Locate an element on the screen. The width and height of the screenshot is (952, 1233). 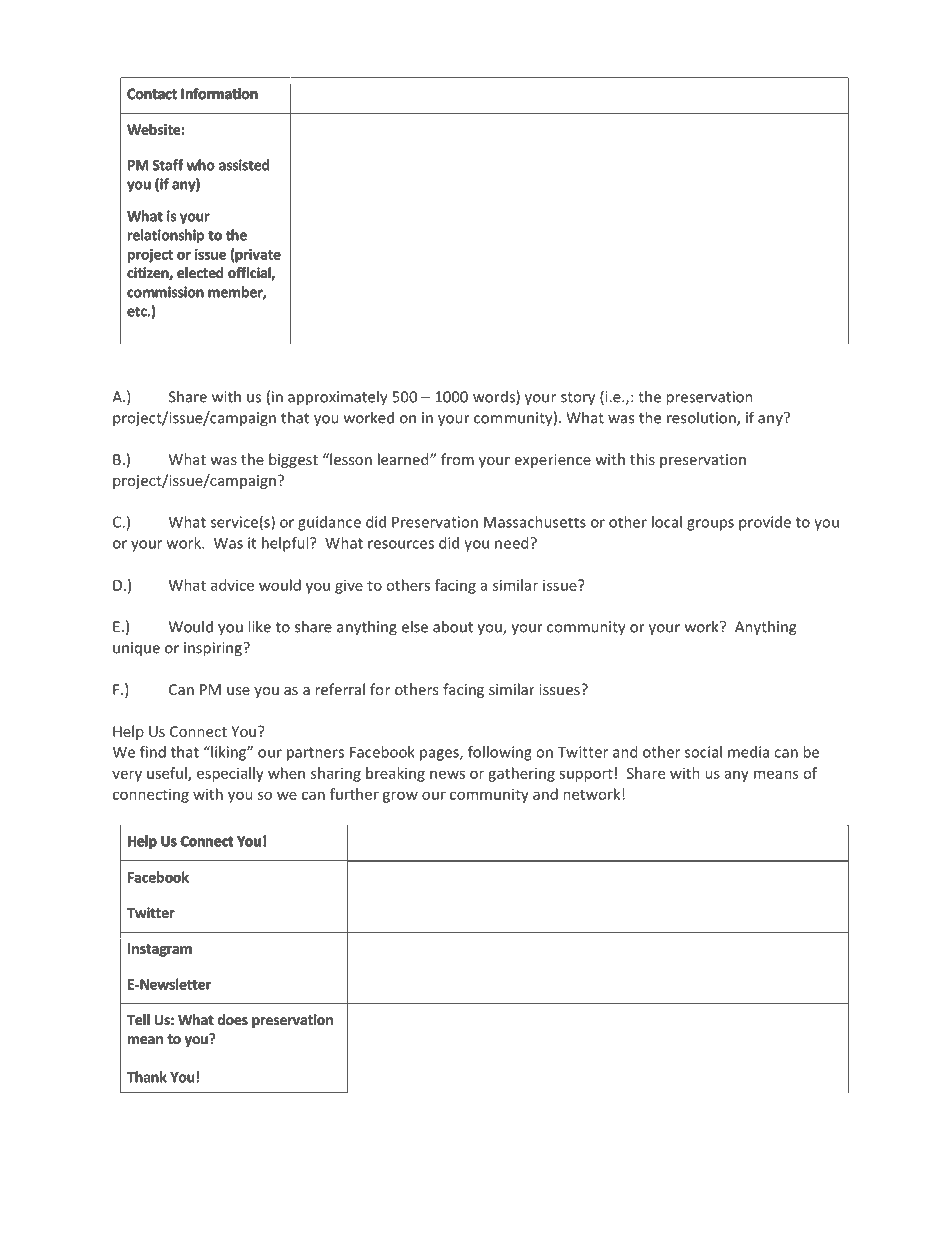
story is located at coordinates (578, 399).
